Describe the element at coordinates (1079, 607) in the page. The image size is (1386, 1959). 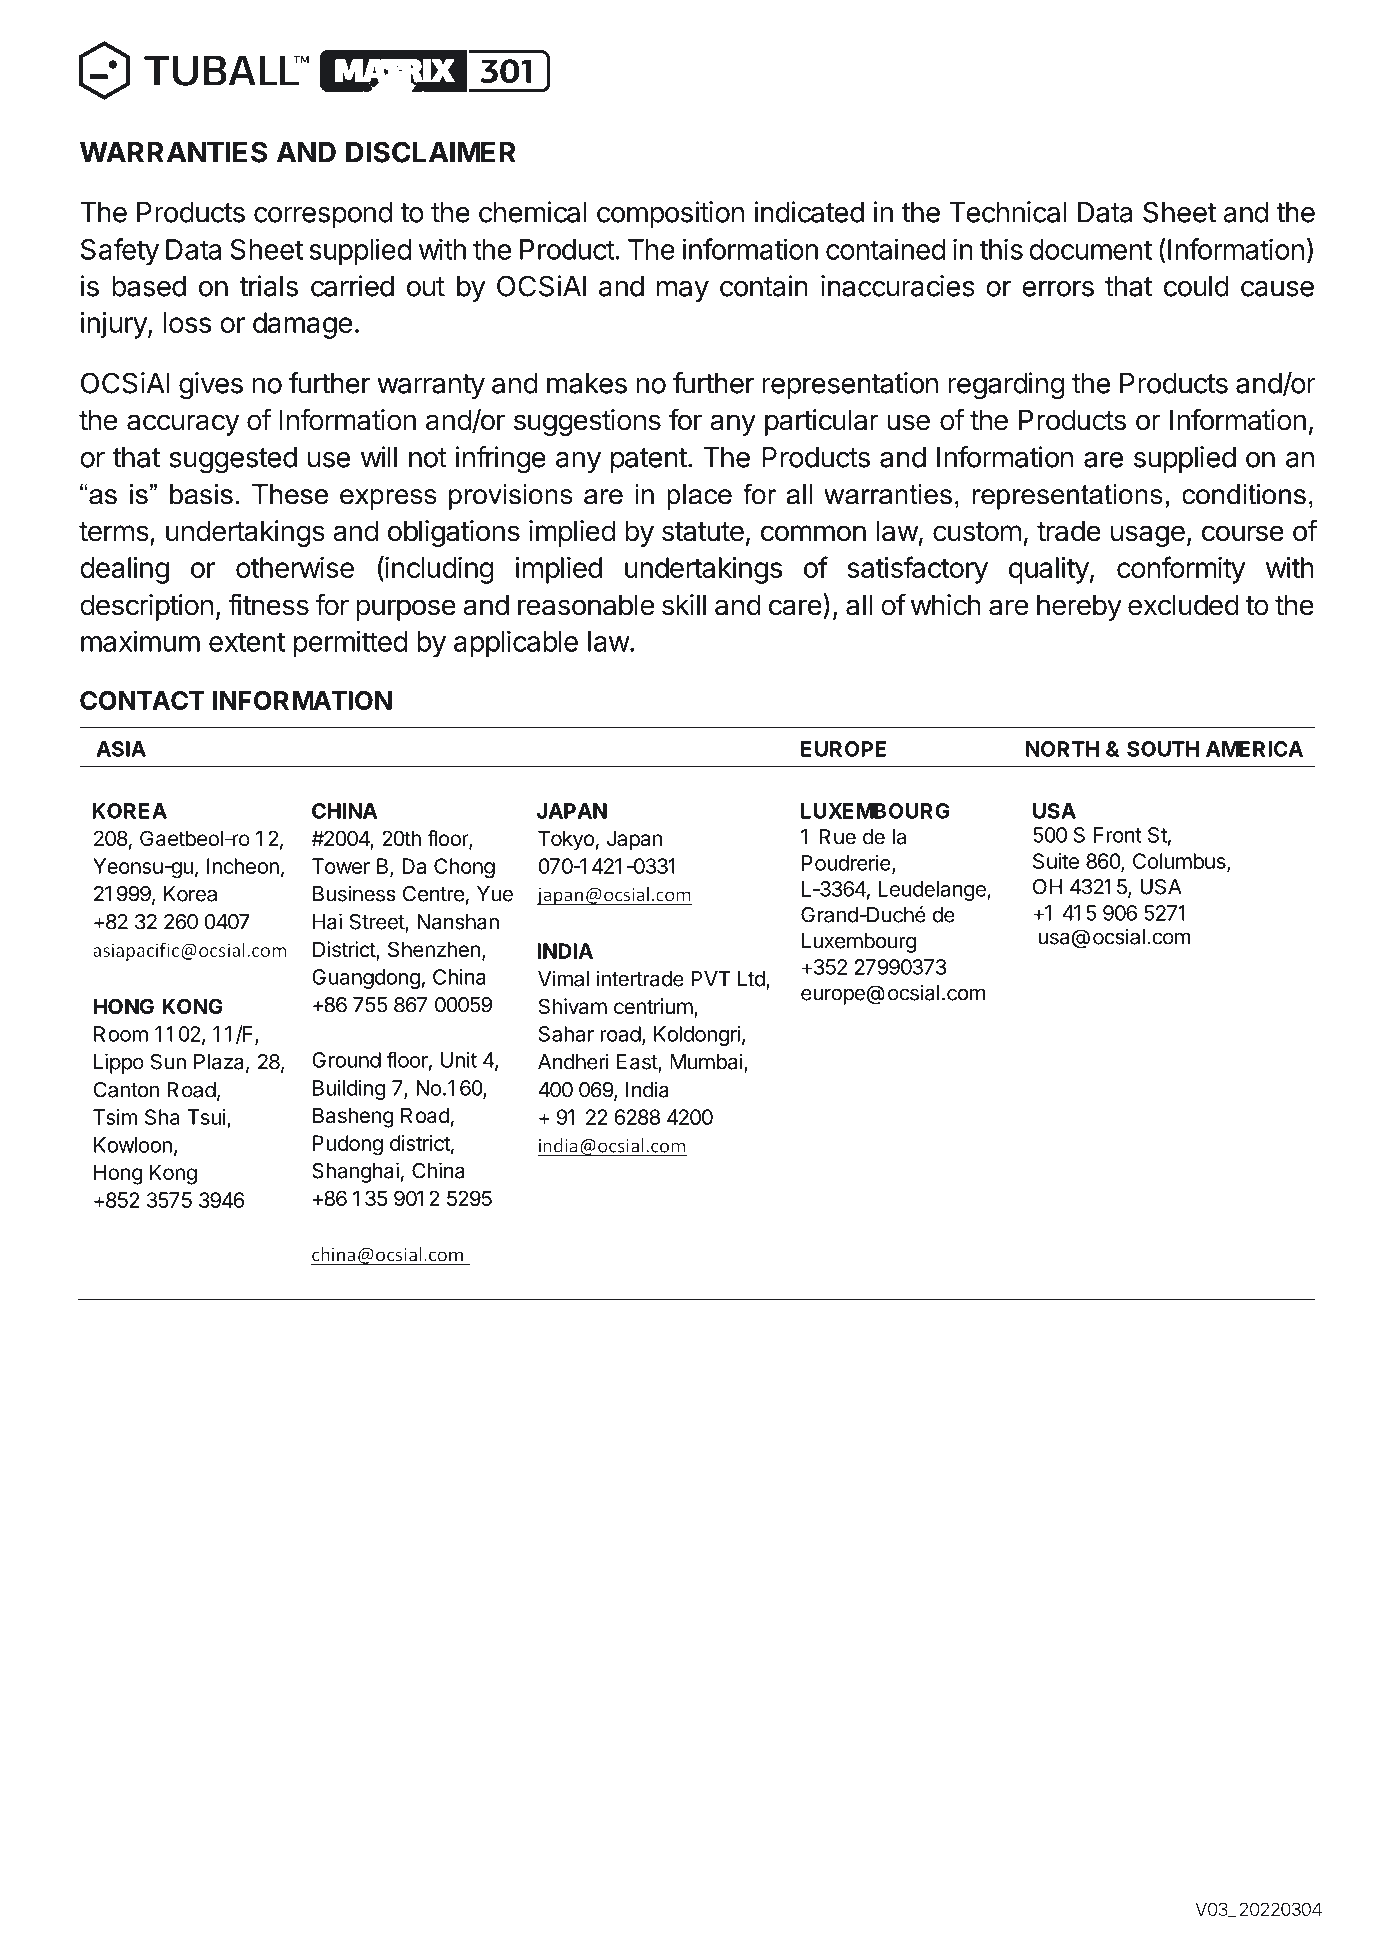
I see `hereby` at that location.
